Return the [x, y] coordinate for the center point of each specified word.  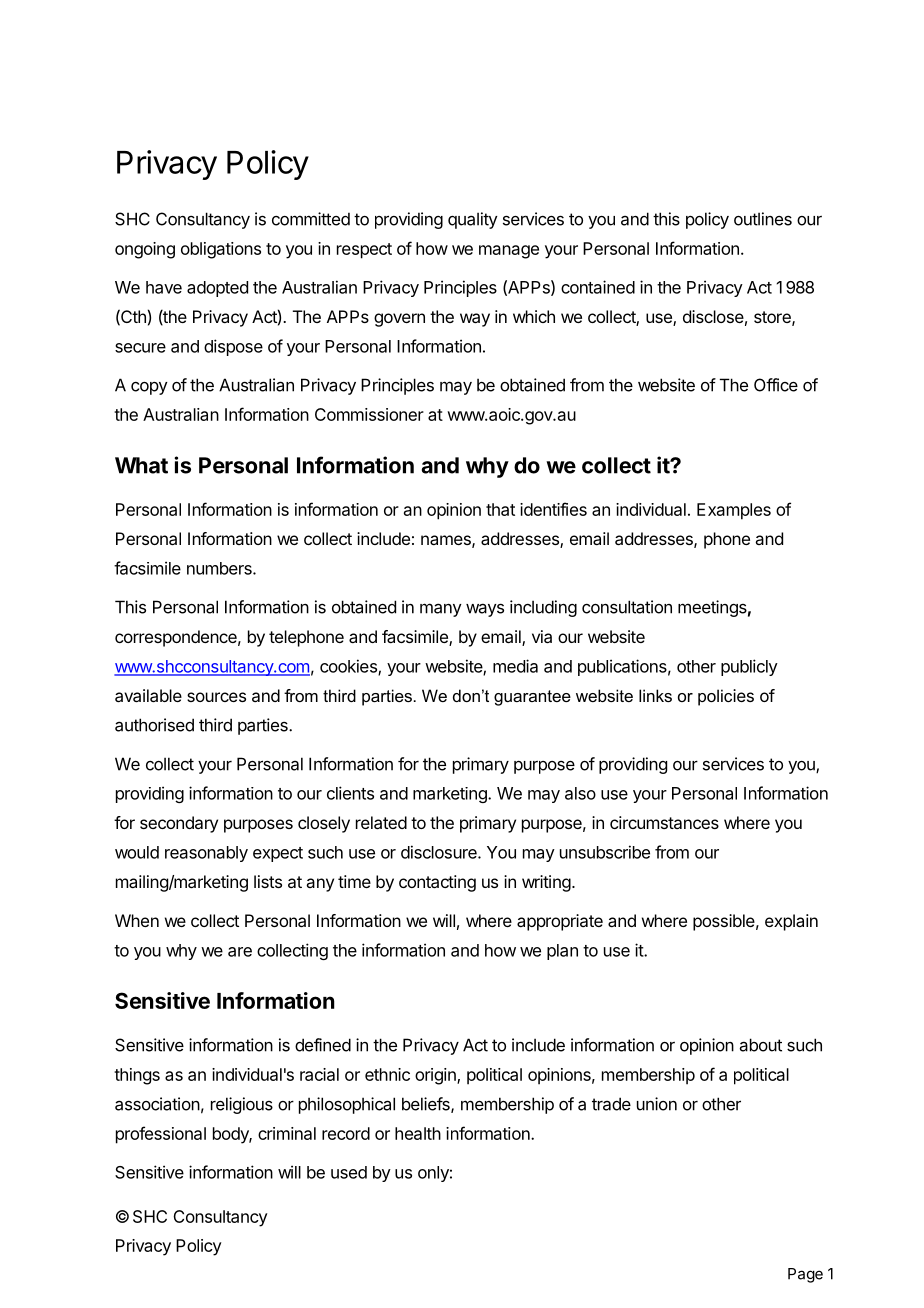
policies [726, 697]
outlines [763, 219]
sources [216, 697]
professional [161, 1135]
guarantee [532, 698]
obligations [221, 250]
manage [509, 252]
